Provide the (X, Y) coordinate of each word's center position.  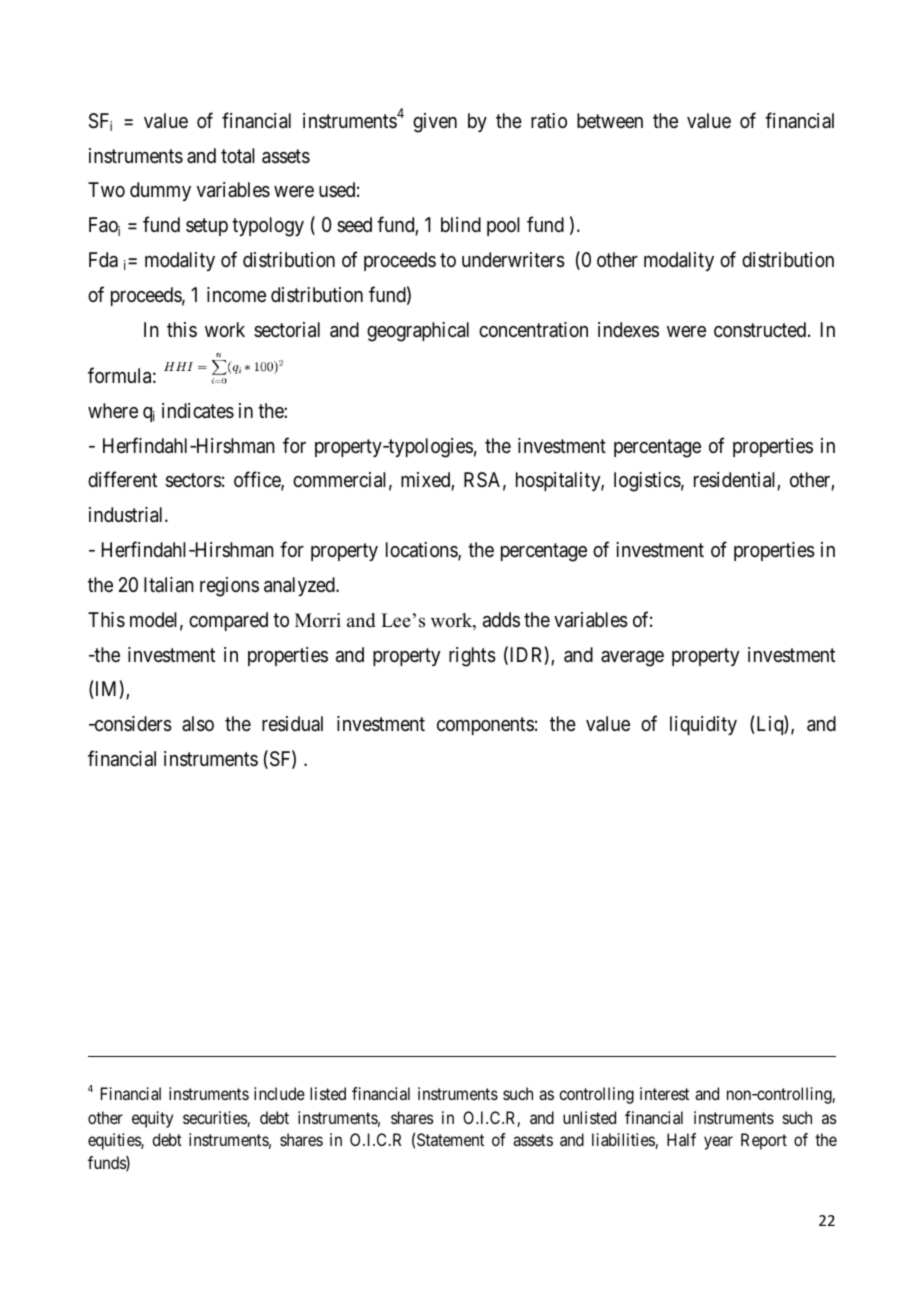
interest (664, 1093)
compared (228, 621)
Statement (450, 1139)
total (238, 156)
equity (152, 1119)
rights (472, 657)
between (610, 120)
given (435, 123)
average (632, 659)
